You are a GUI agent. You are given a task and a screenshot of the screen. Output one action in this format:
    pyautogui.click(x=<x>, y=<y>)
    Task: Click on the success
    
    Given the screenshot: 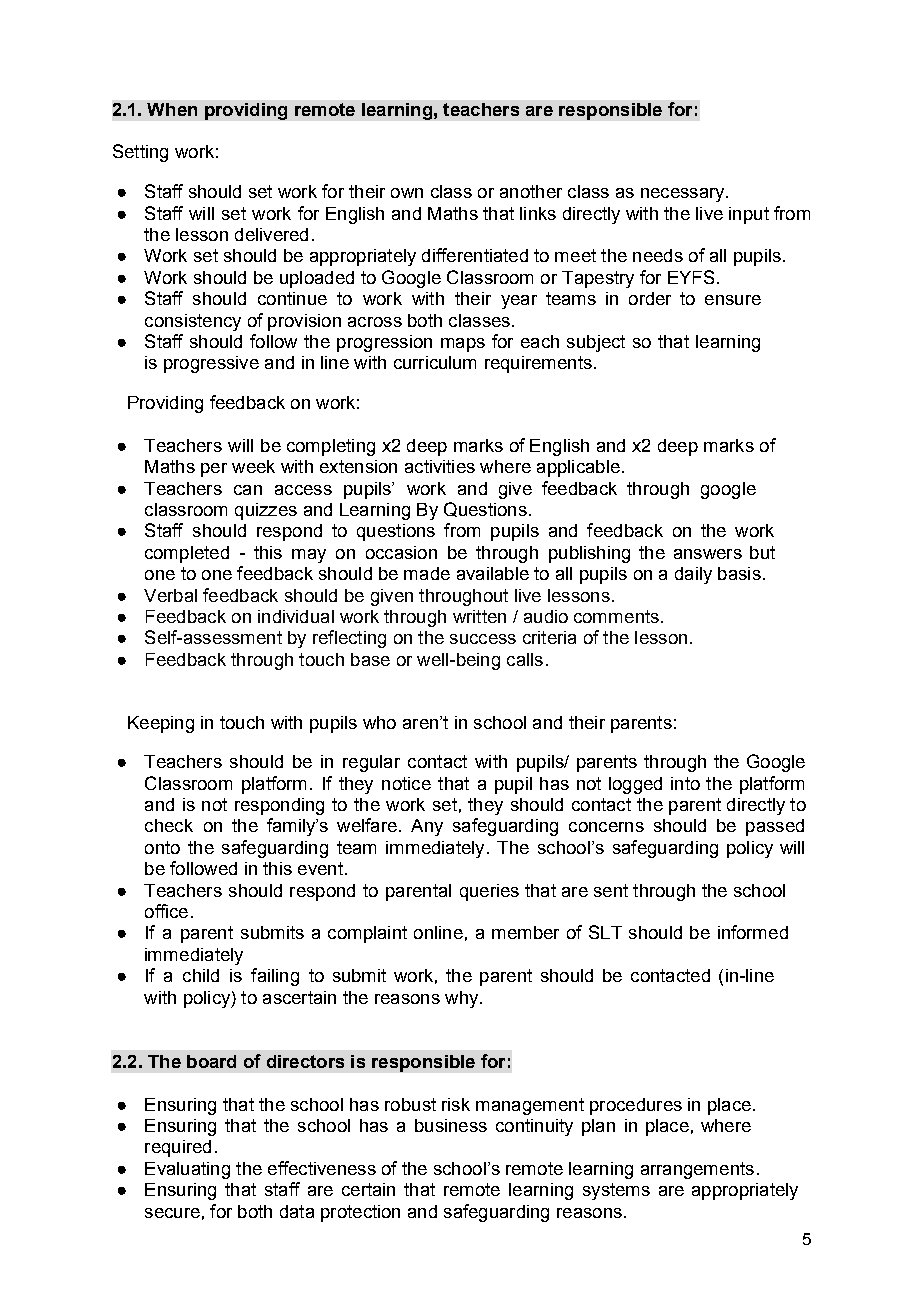 What is the action you would take?
    pyautogui.click(x=483, y=639)
